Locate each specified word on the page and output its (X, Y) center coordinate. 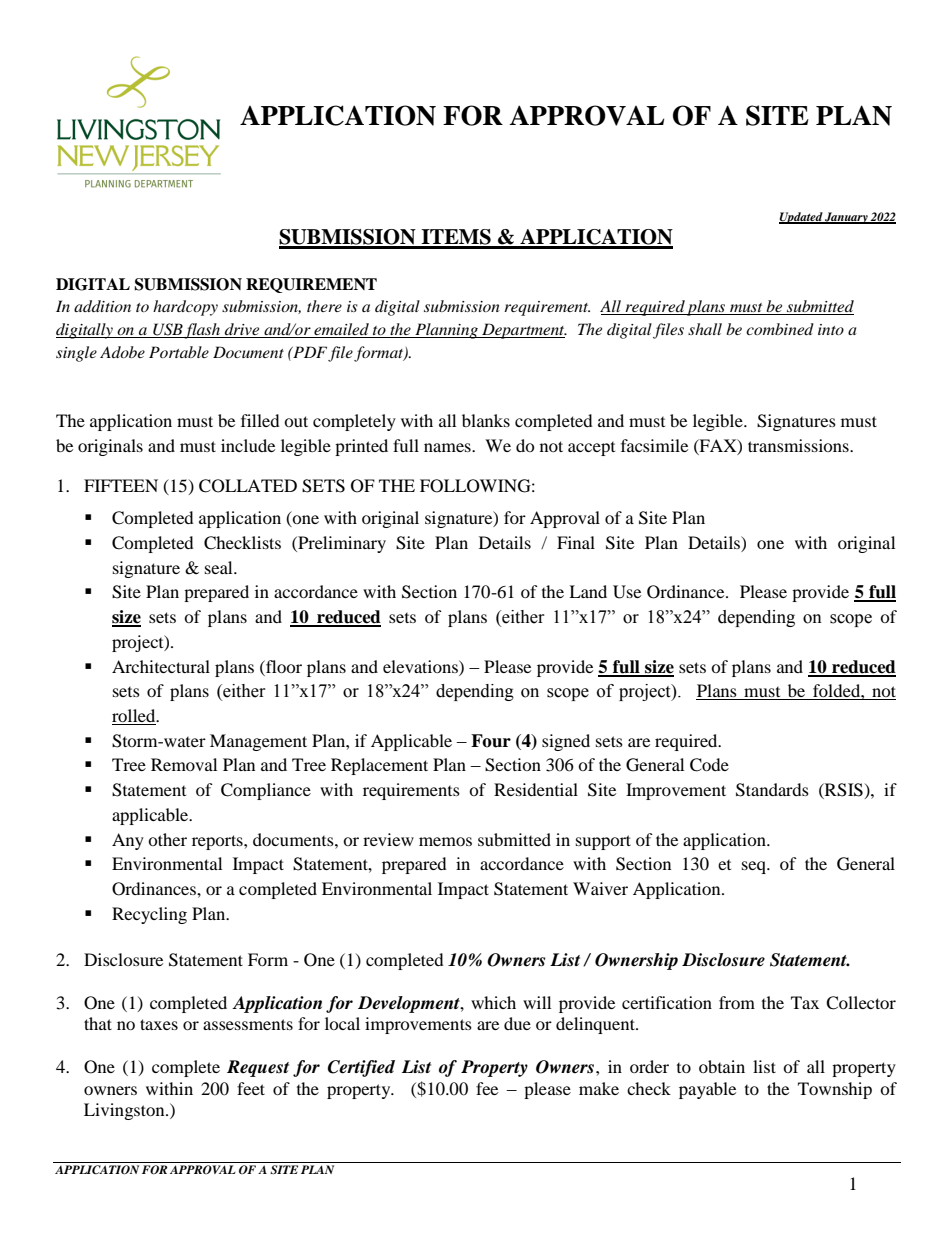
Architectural (161, 666)
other (167, 839)
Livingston (125, 1111)
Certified (361, 1068)
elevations (421, 666)
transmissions (799, 445)
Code (709, 765)
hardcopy (185, 308)
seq (755, 867)
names (448, 447)
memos (445, 841)
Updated (801, 218)
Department (523, 331)
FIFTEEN (121, 485)
